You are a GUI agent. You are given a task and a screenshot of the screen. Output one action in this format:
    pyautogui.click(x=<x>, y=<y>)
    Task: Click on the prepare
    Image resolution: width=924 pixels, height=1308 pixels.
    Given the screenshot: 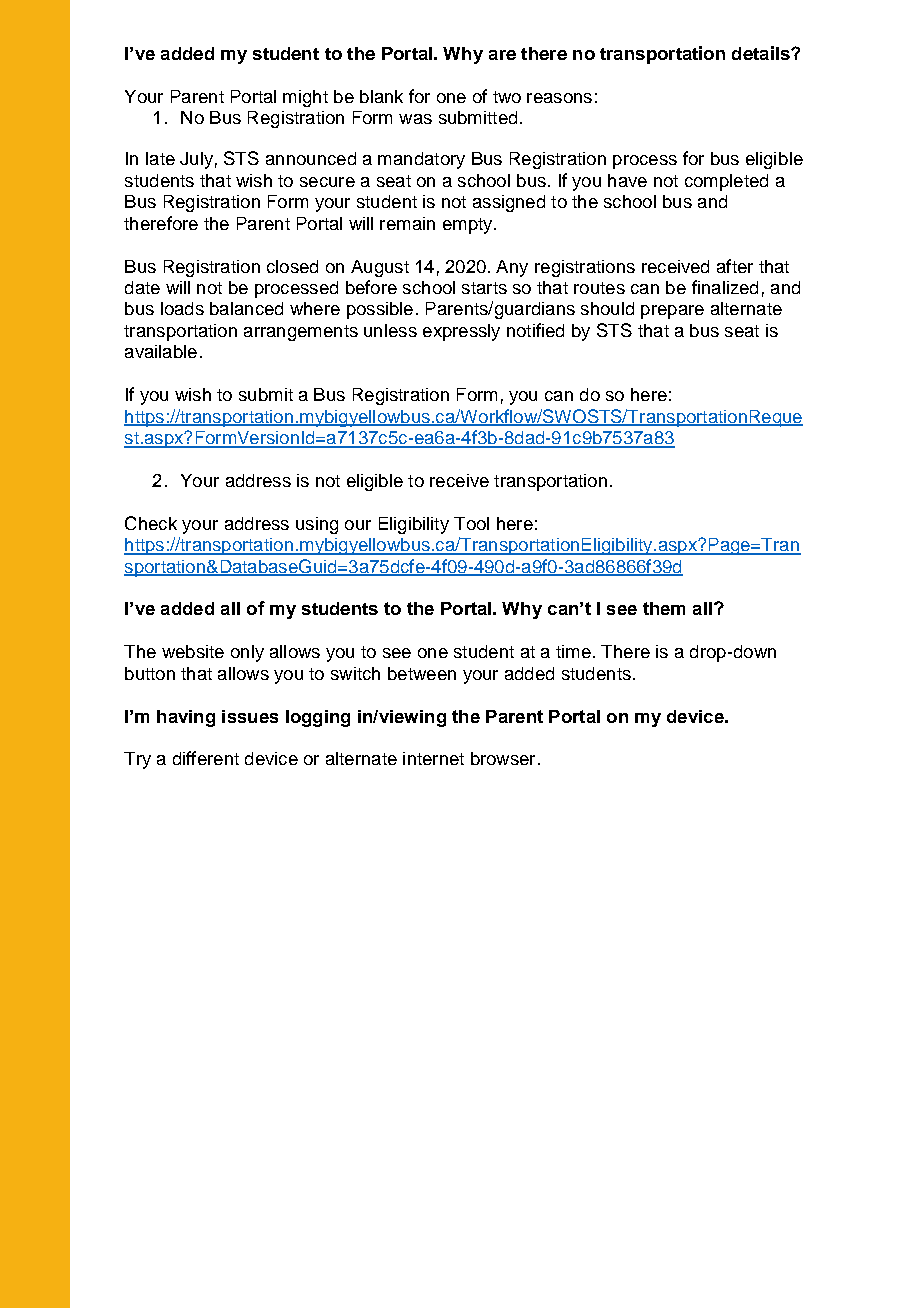 What is the action you would take?
    pyautogui.click(x=672, y=312)
